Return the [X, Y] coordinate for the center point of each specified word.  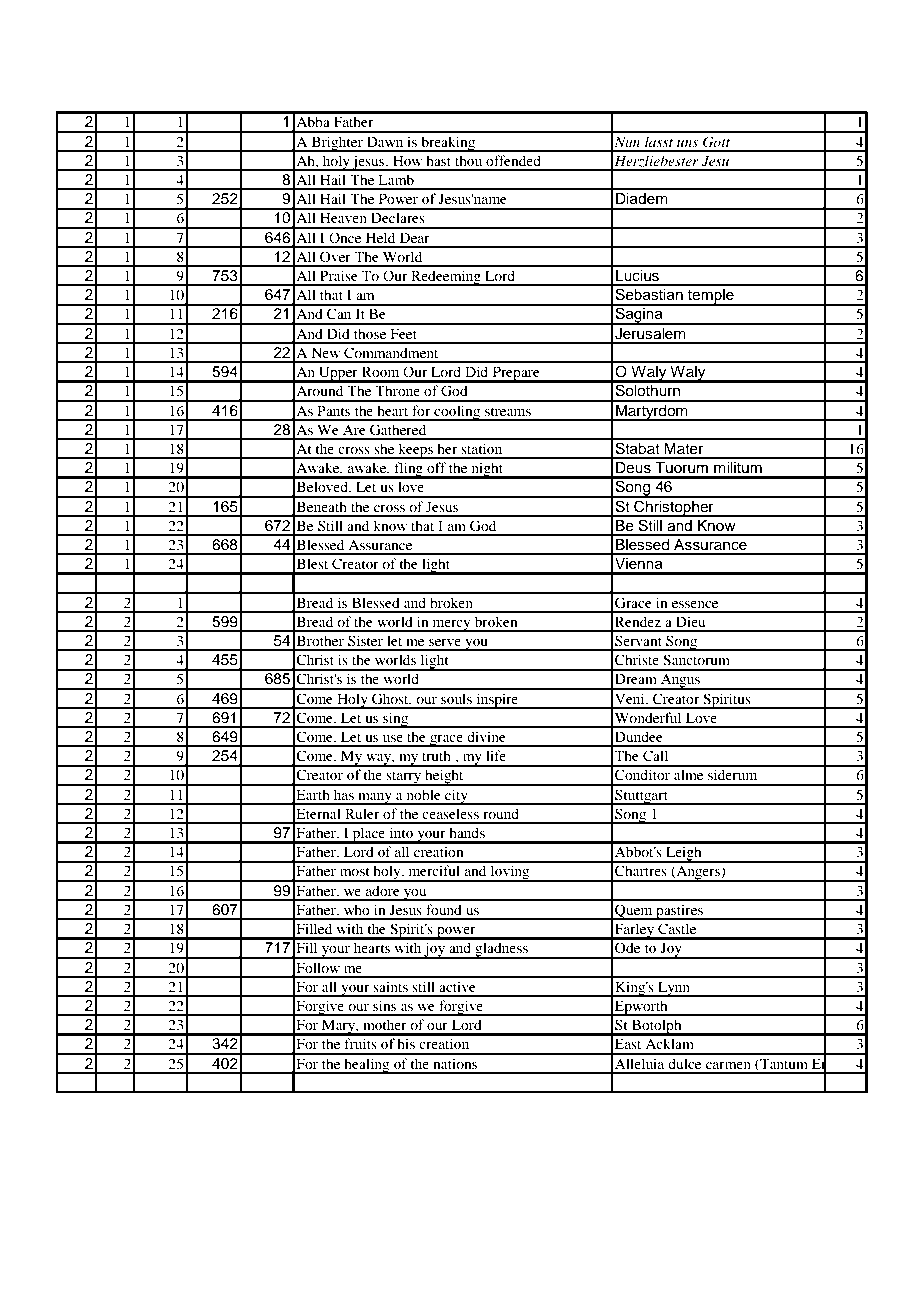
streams [508, 411]
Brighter [337, 144]
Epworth [641, 1008]
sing [395, 720]
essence [695, 604]
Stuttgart [641, 797]
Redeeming [446, 278]
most [354, 871]
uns [687, 143]
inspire [497, 701]
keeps [416, 451]
